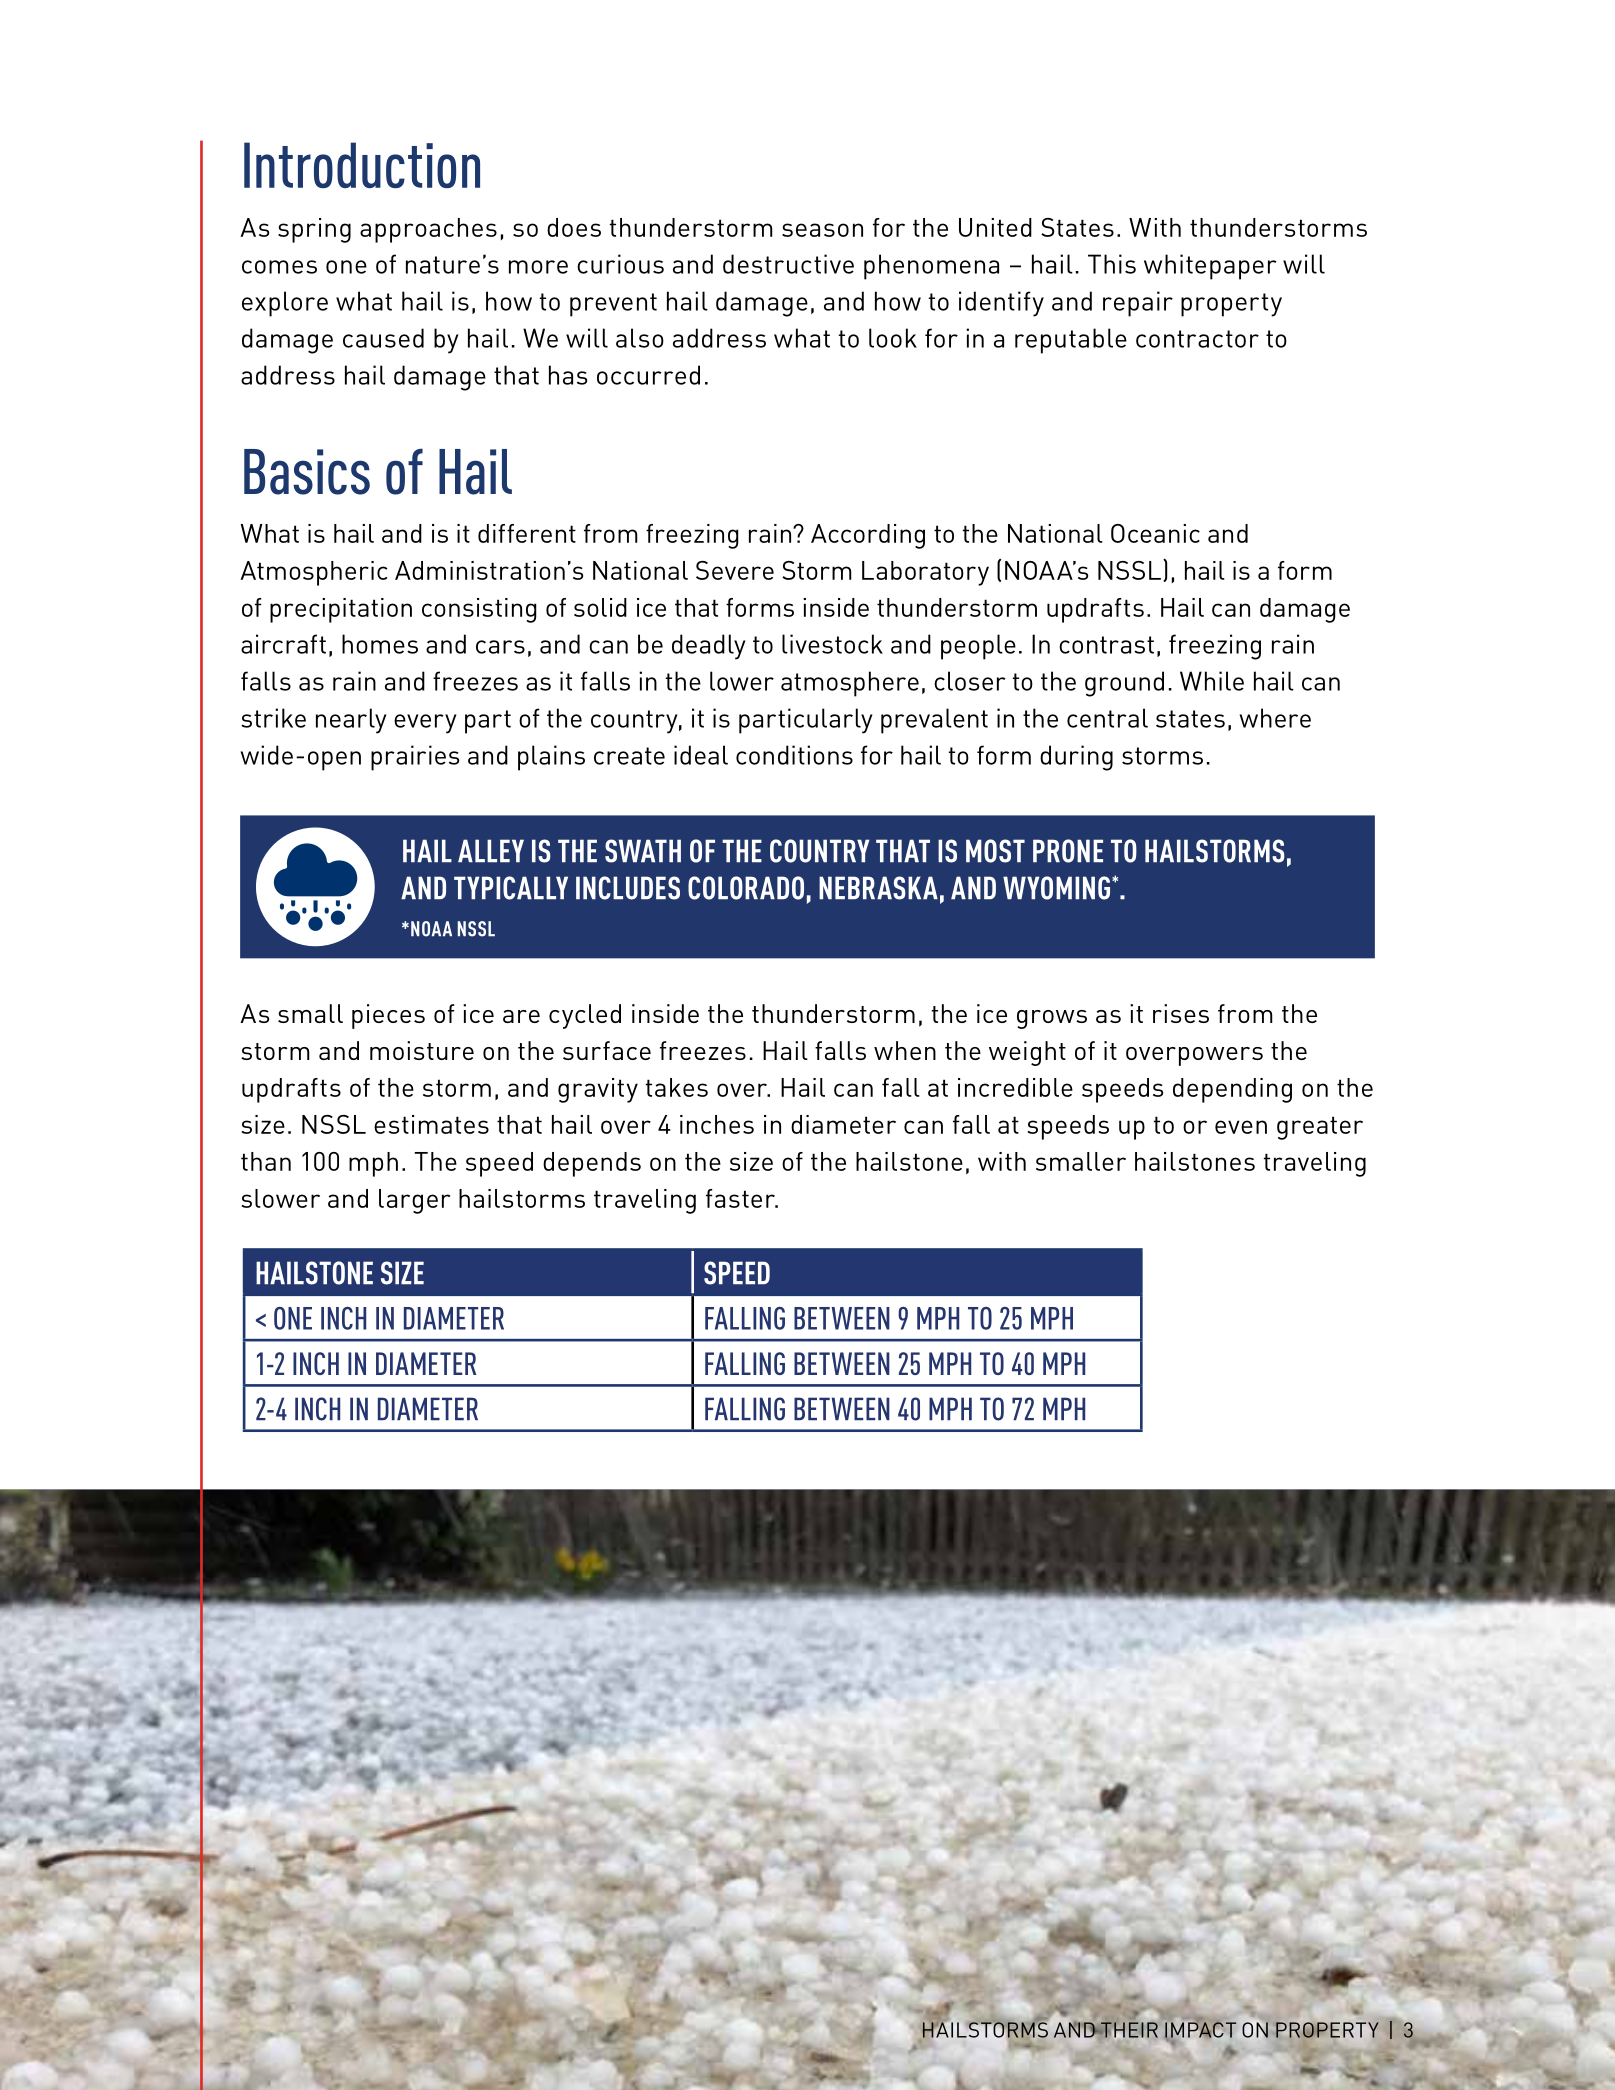  Describe the element at coordinates (1200, 2030) in the screenshot. I see `IMPACT` at that location.
